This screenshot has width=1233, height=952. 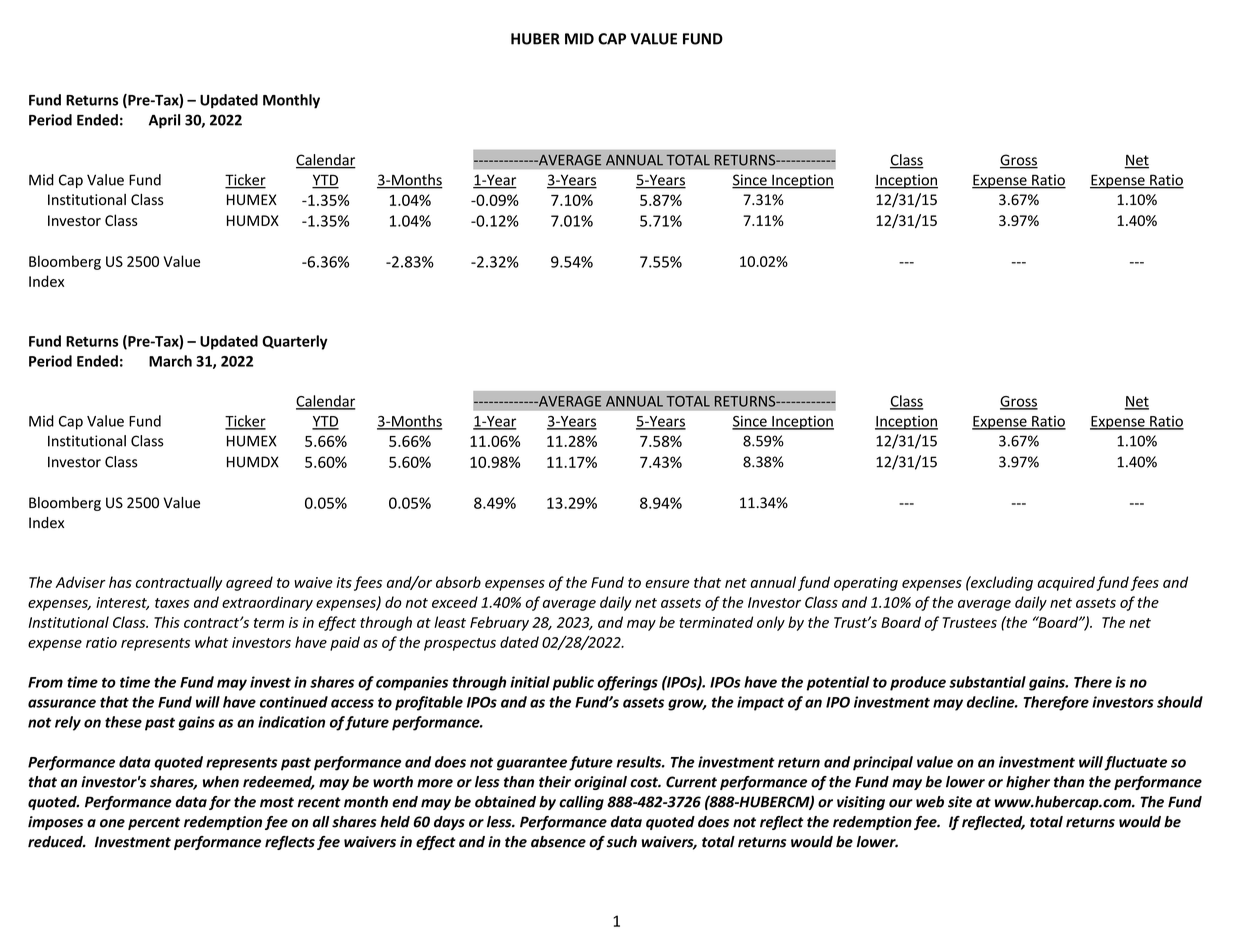 What do you see at coordinates (458, 582) in the screenshot?
I see `absorb` at bounding box center [458, 582].
